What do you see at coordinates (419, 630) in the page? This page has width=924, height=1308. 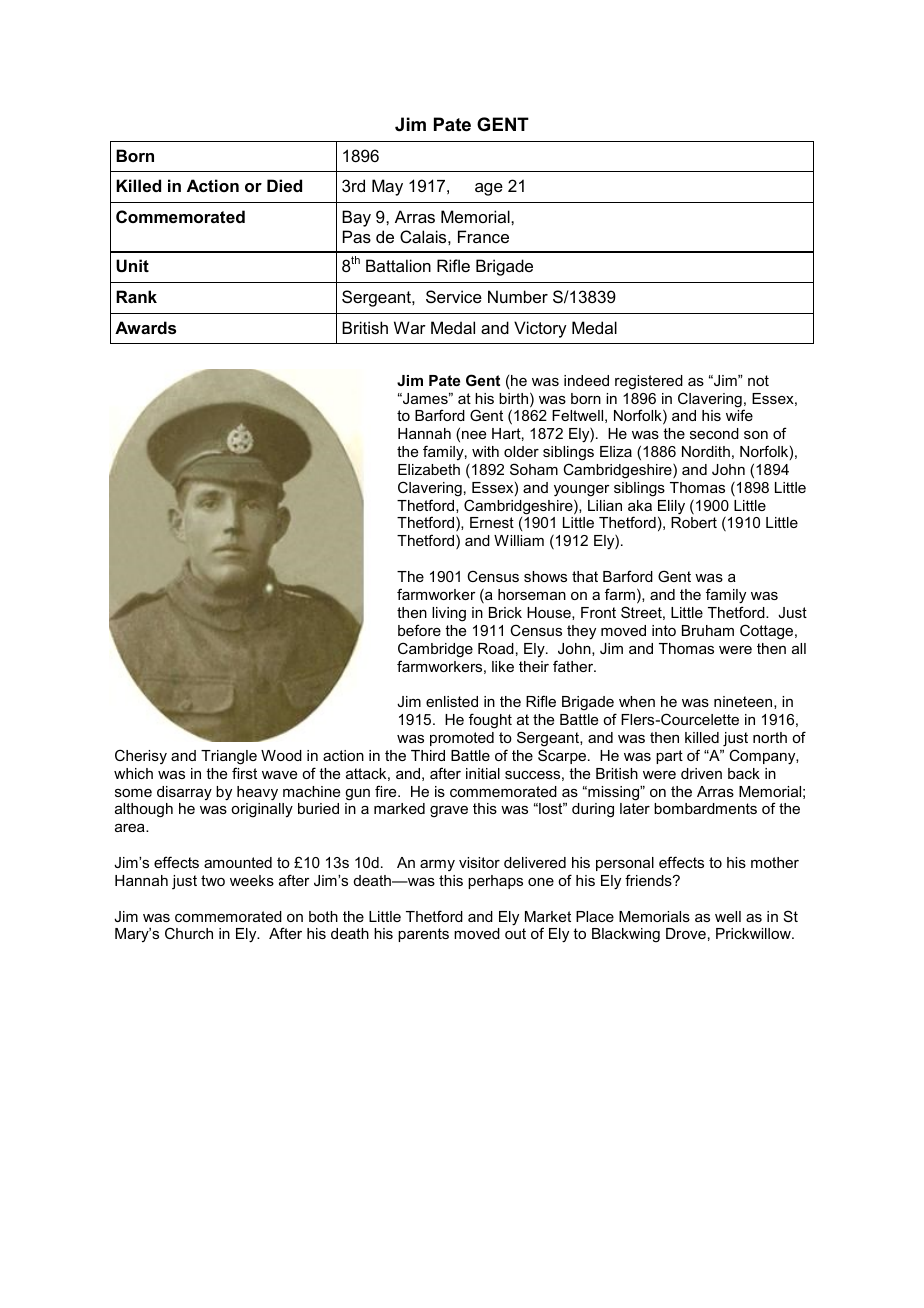 I see `before` at bounding box center [419, 630].
